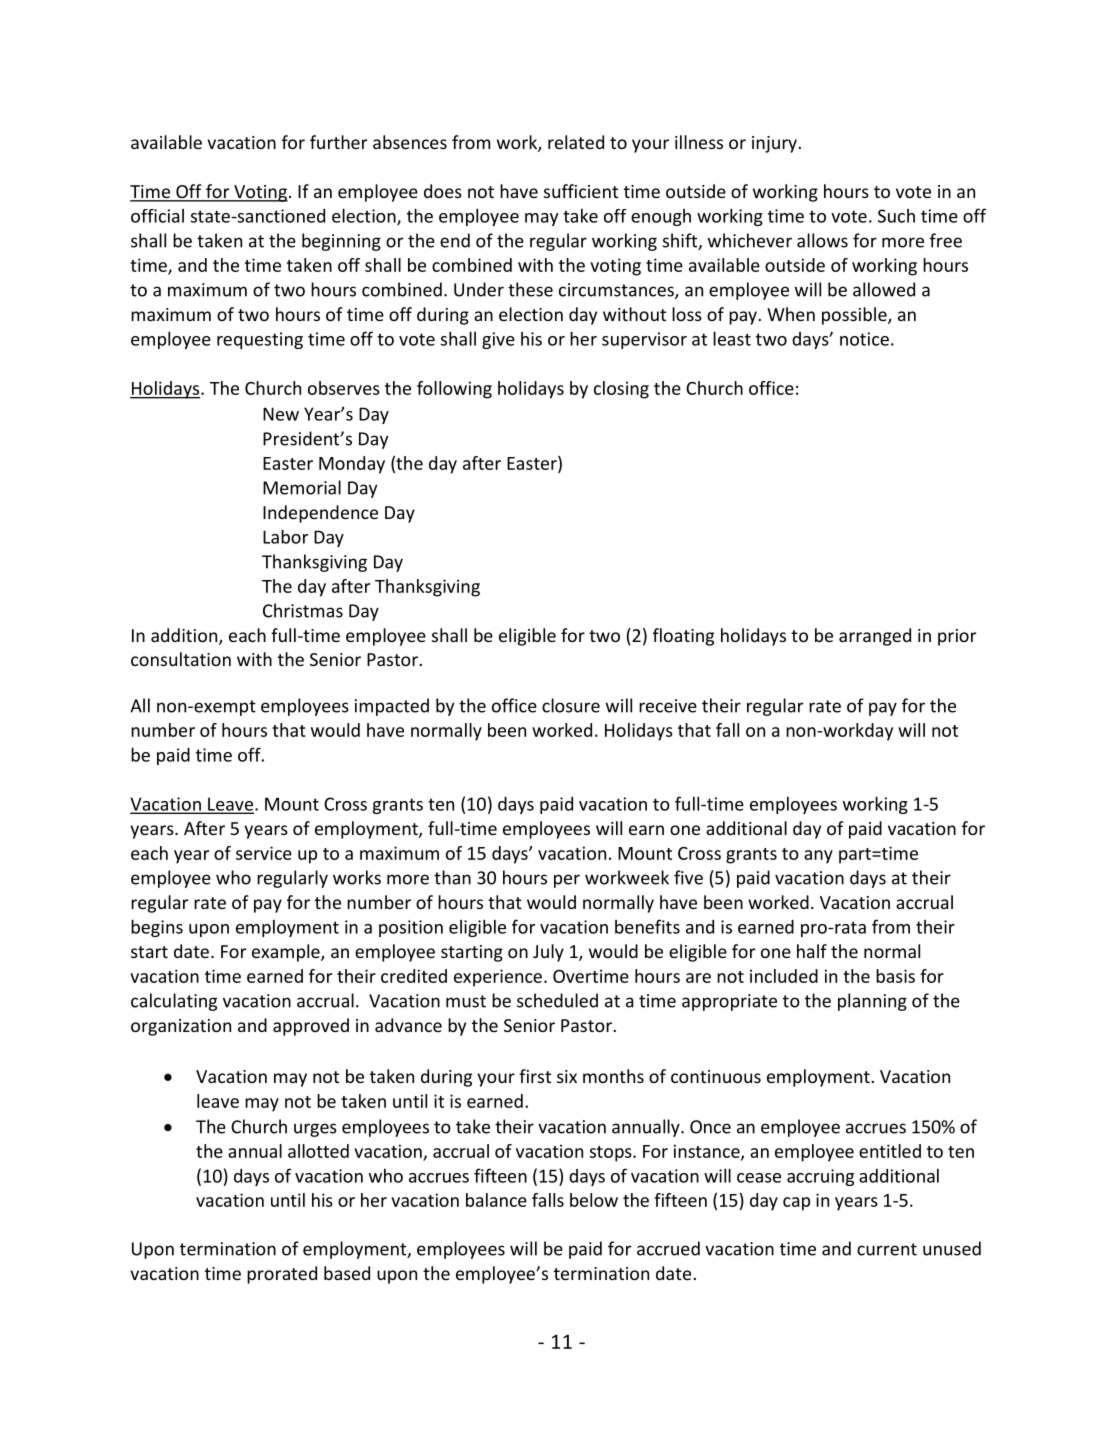  What do you see at coordinates (896, 216) in the screenshot?
I see `Such` at bounding box center [896, 216].
